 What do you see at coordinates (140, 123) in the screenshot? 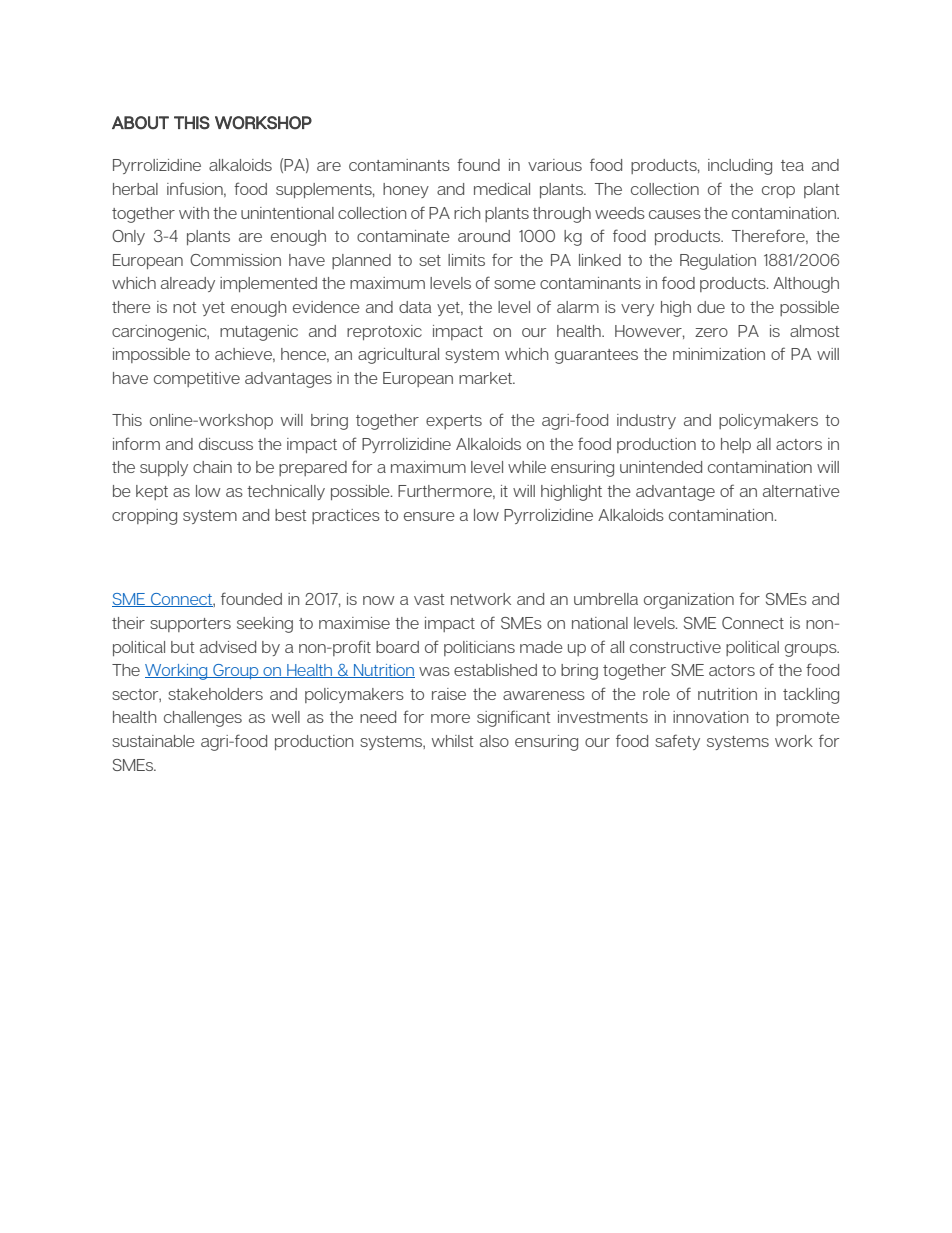
I see `ABOUT` at bounding box center [140, 123].
